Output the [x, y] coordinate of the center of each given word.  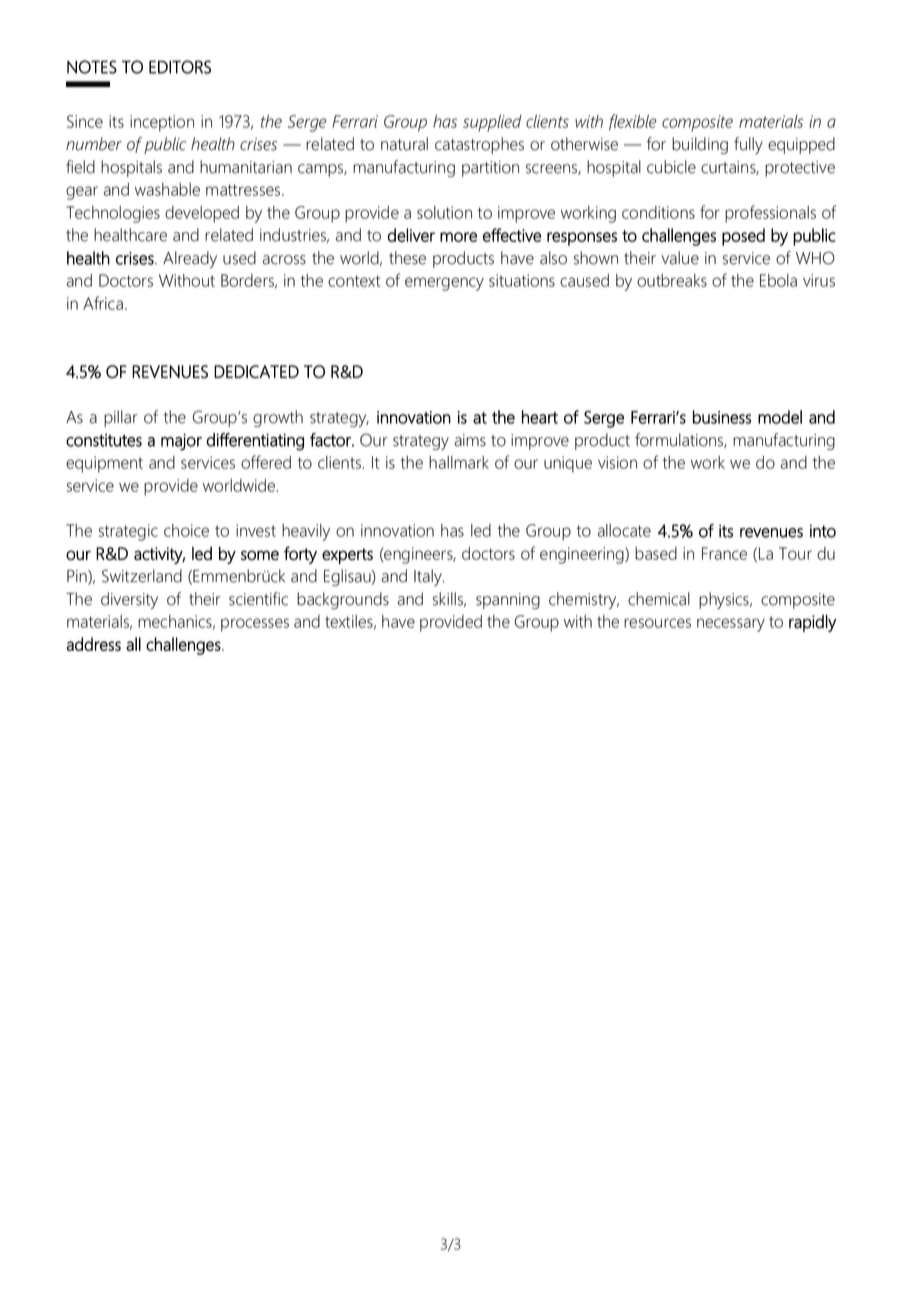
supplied [492, 123]
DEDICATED [256, 372]
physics [725, 600]
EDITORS [180, 67]
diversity [129, 600]
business [722, 417]
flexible [633, 122]
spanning [508, 601]
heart [540, 417]
